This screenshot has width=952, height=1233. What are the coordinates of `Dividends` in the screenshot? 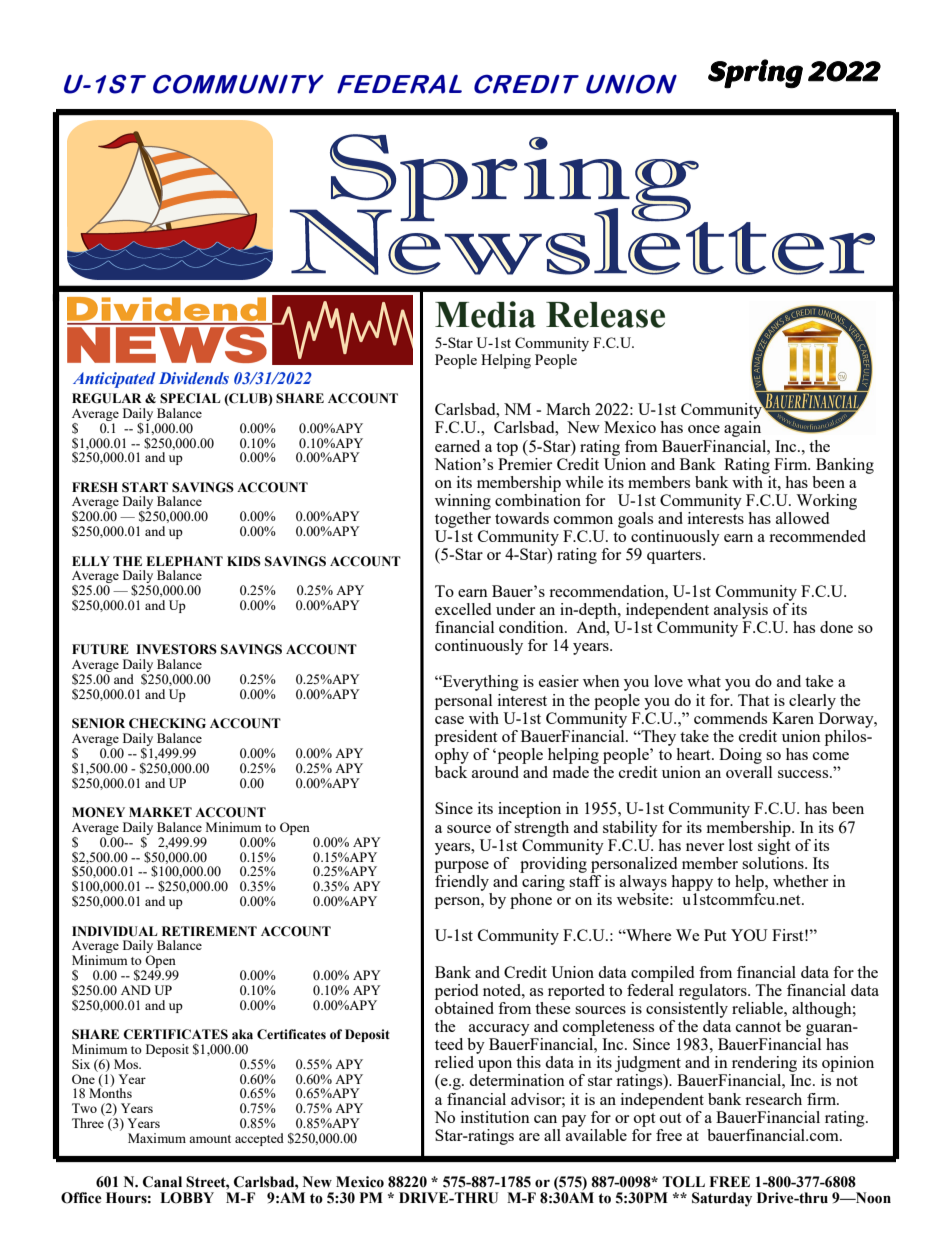 It's located at (194, 378).
